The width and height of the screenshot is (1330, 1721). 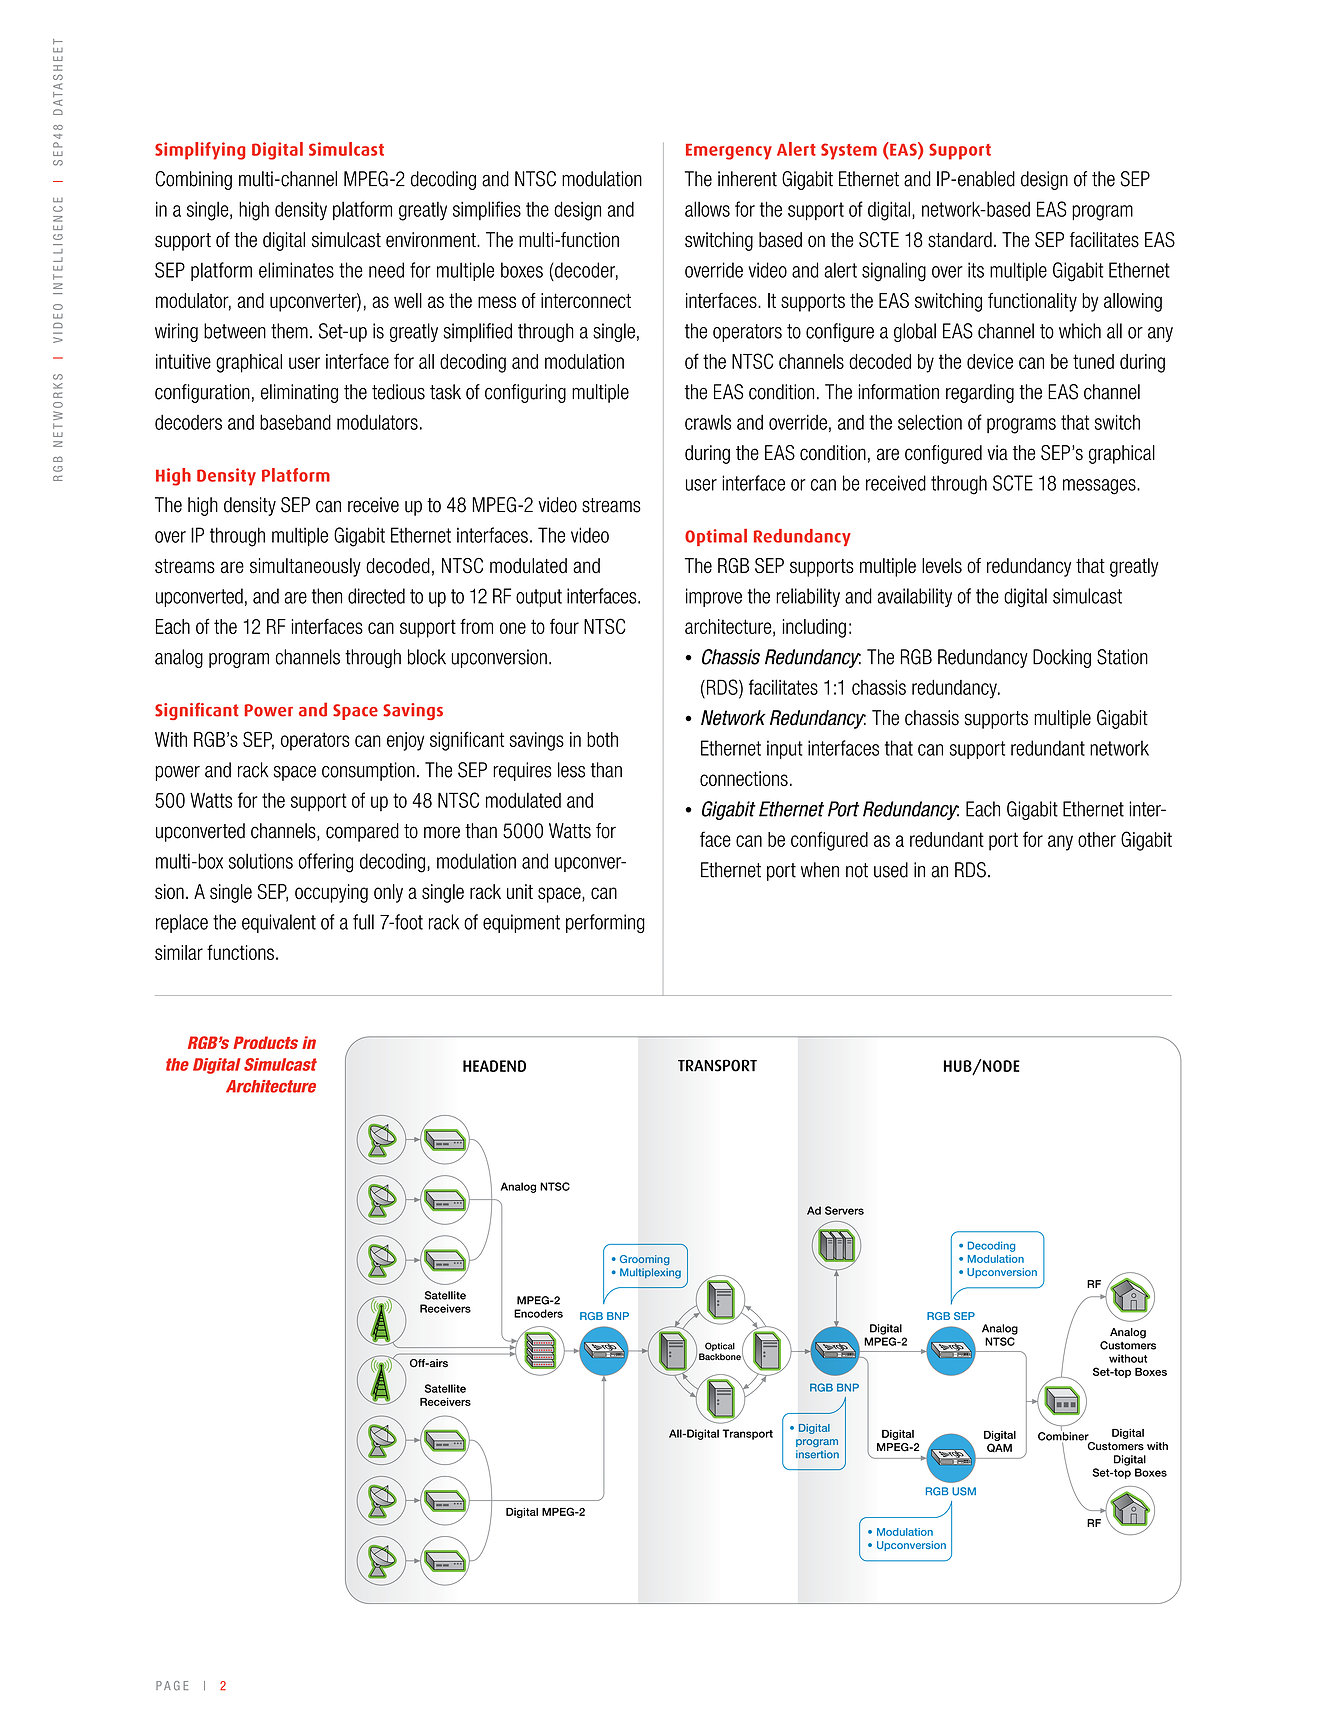 What do you see at coordinates (707, 209) in the screenshot?
I see `allows` at bounding box center [707, 209].
